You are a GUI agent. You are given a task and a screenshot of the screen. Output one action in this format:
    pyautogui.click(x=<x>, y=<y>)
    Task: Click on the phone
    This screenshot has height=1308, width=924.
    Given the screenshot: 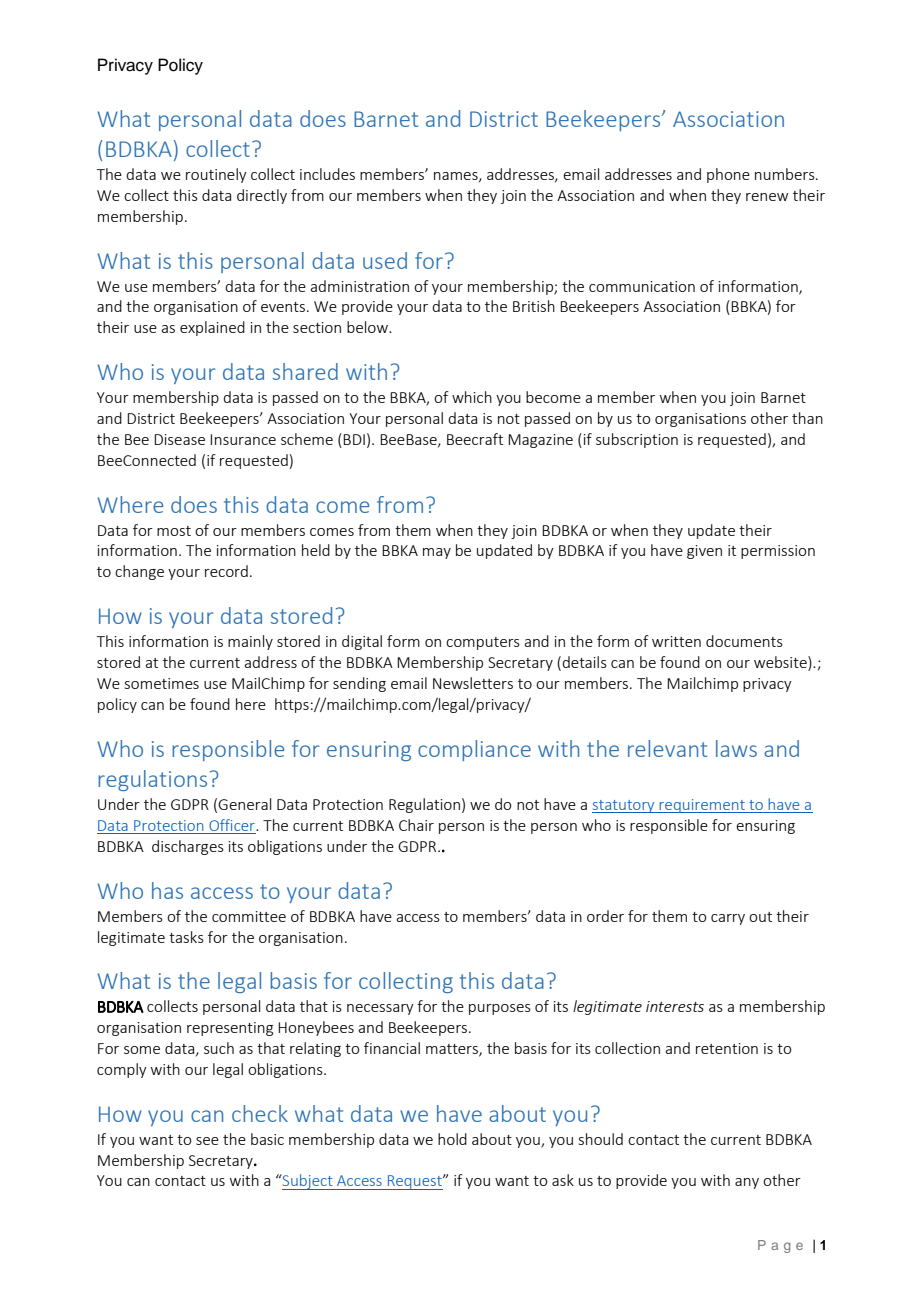 What is the action you would take?
    pyautogui.click(x=728, y=175)
